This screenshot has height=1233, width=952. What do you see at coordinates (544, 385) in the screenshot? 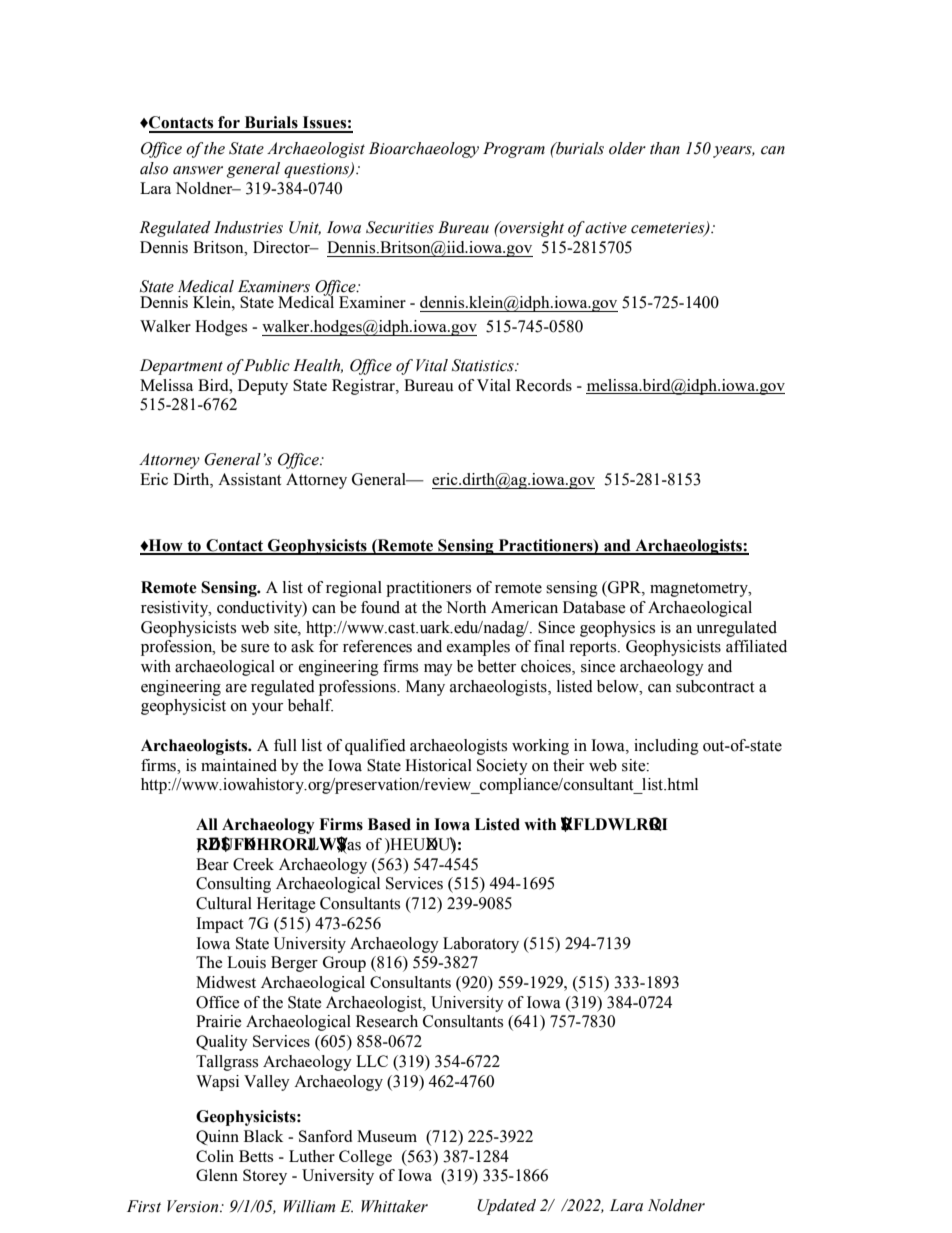
I see `Records` at bounding box center [544, 385].
